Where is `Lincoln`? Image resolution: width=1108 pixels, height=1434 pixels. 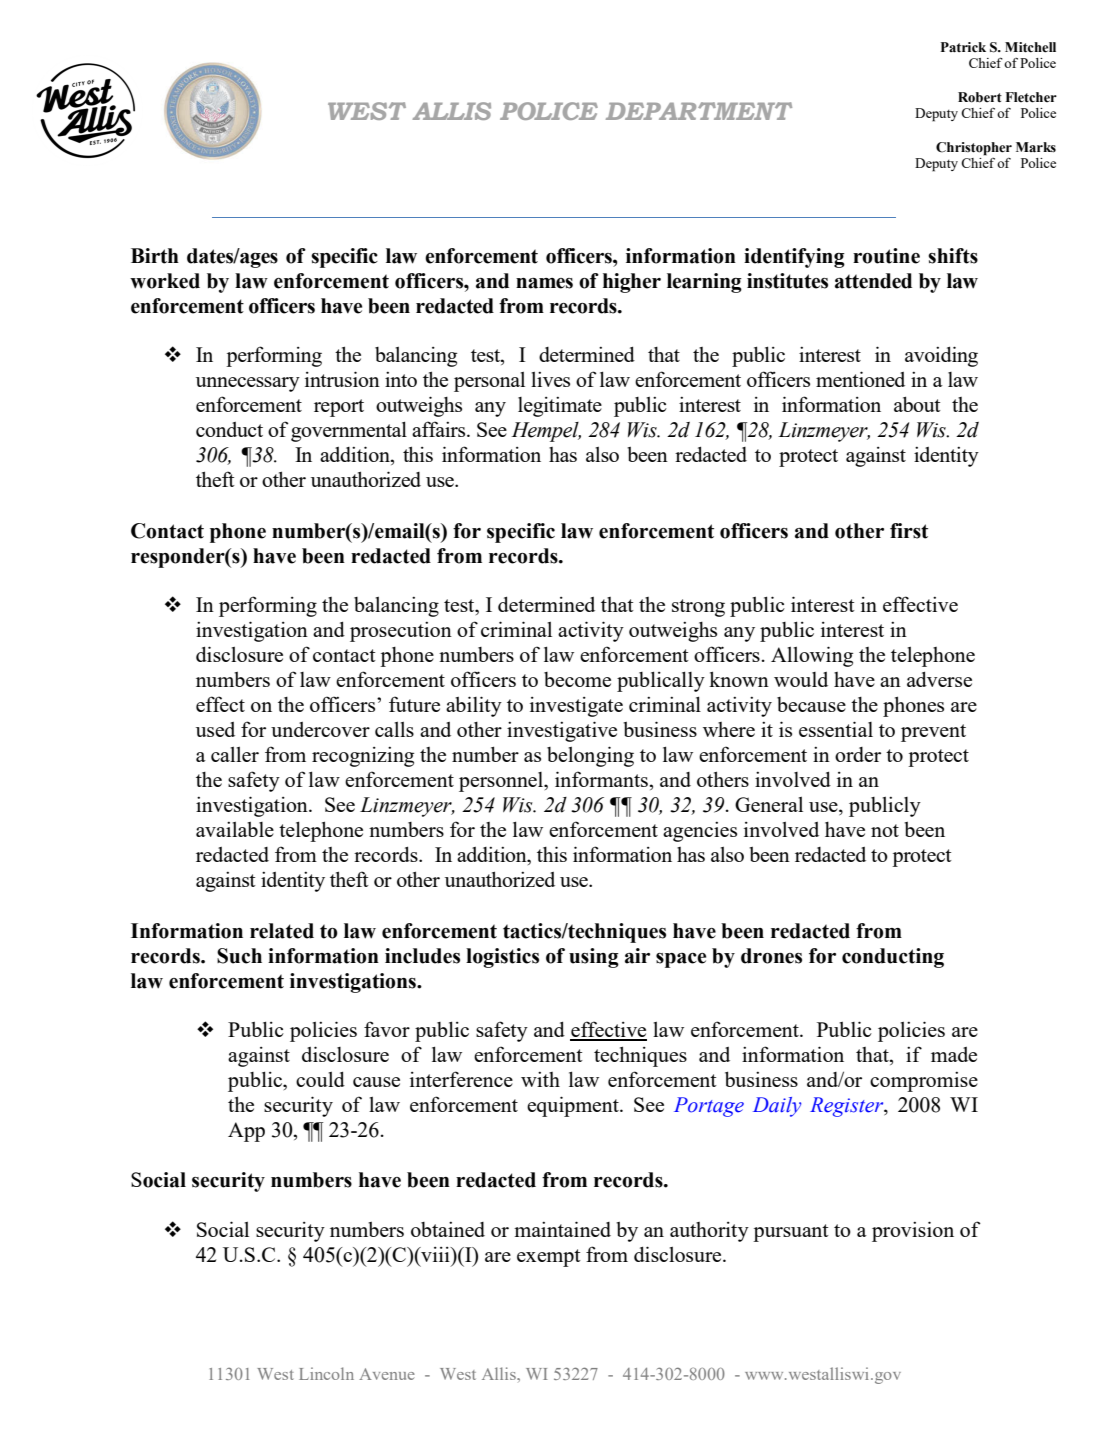
Lincoln is located at coordinates (326, 1373).
